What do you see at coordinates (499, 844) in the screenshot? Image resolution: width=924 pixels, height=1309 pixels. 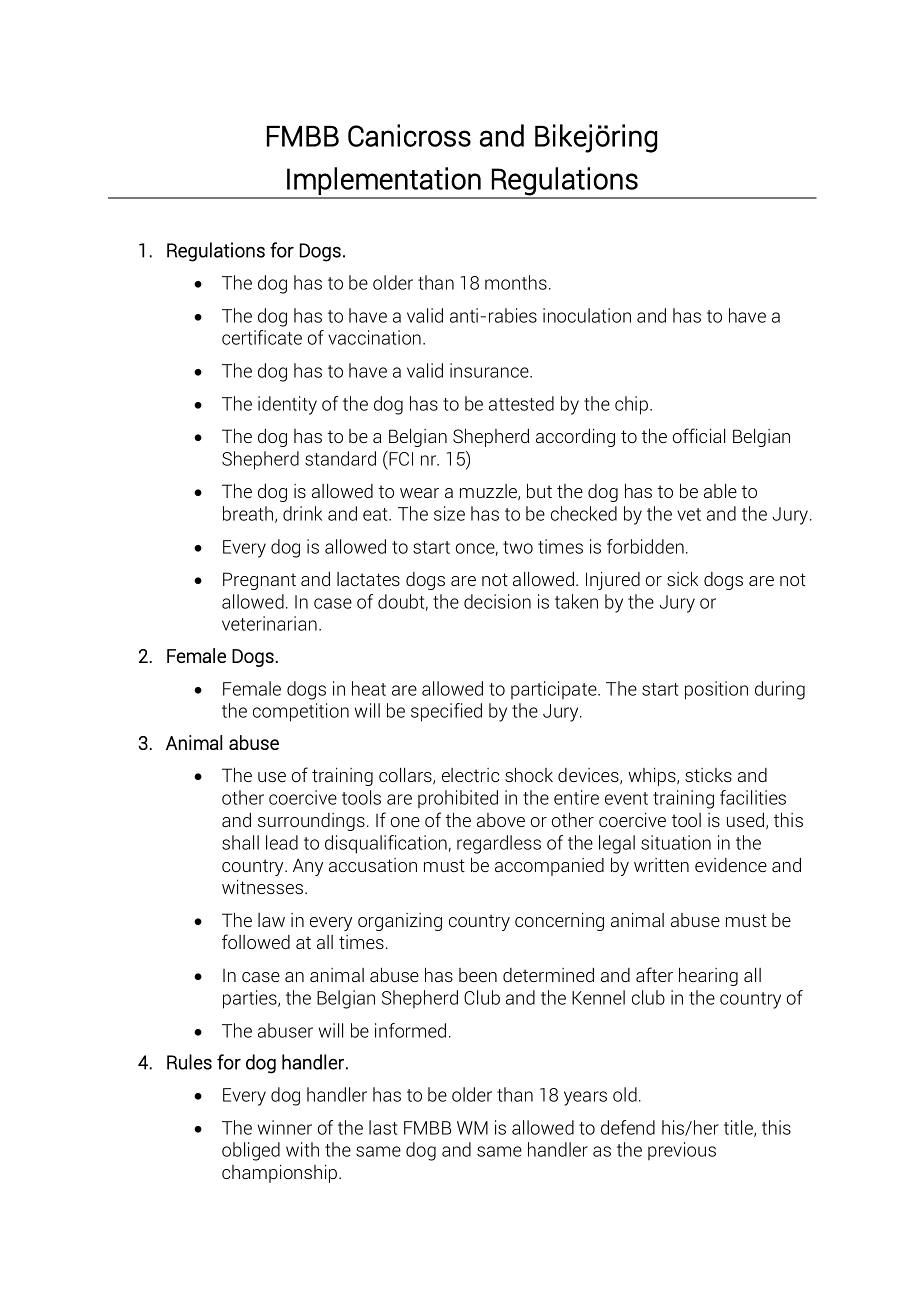 I see `regardless` at bounding box center [499, 844].
